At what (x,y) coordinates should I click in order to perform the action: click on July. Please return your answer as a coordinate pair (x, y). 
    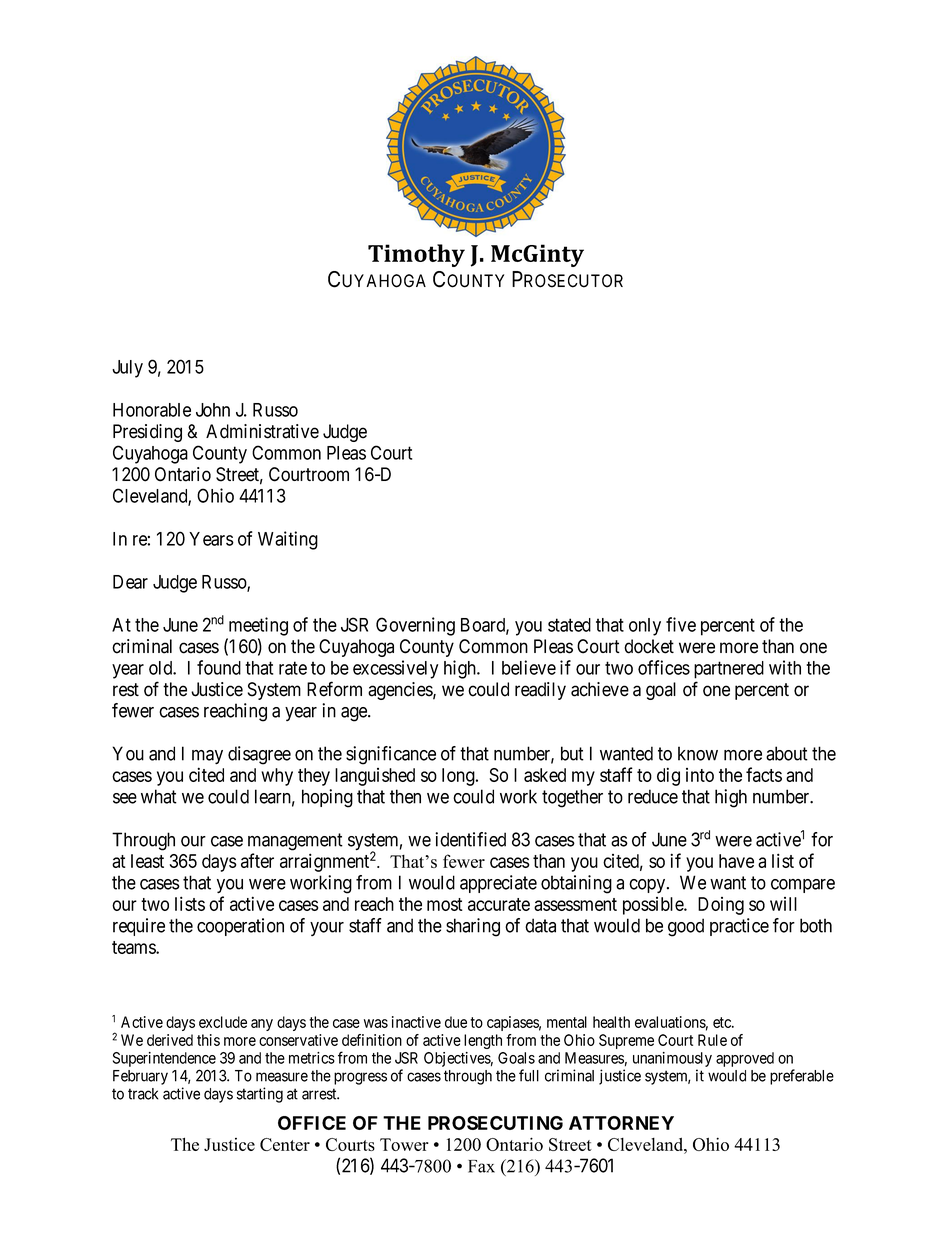
    Looking at the image, I should click on (127, 369).
